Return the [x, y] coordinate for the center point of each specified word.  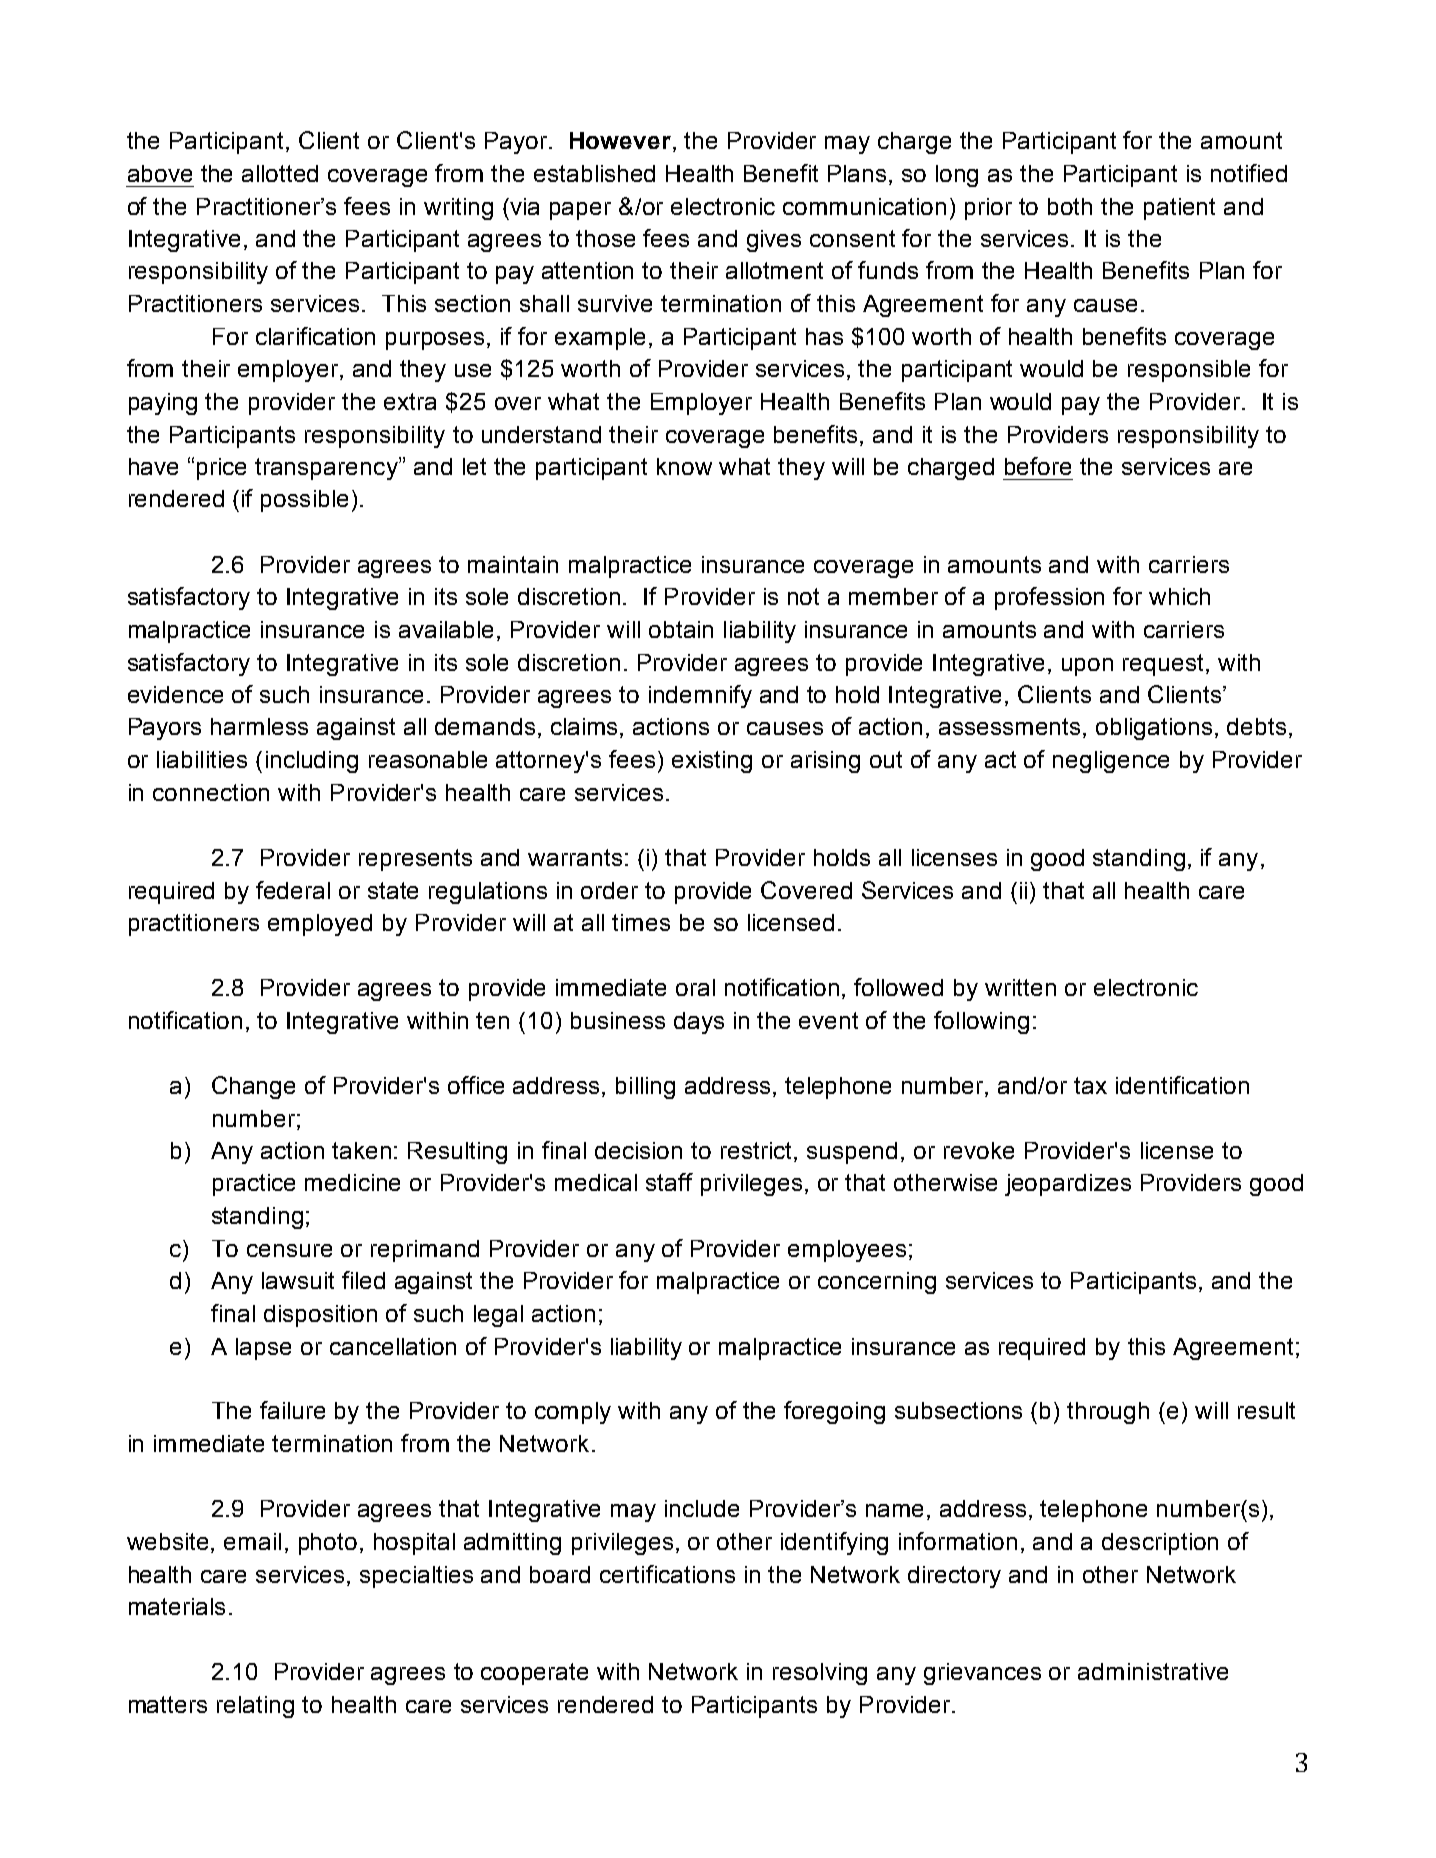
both [1070, 206]
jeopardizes [1068, 1185]
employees [847, 1251]
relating [255, 1707]
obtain [681, 629]
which [1179, 596]
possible [304, 501]
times [641, 922]
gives [774, 241]
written [1020, 987]
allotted [280, 173]
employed [320, 925]
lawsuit [298, 1280]
